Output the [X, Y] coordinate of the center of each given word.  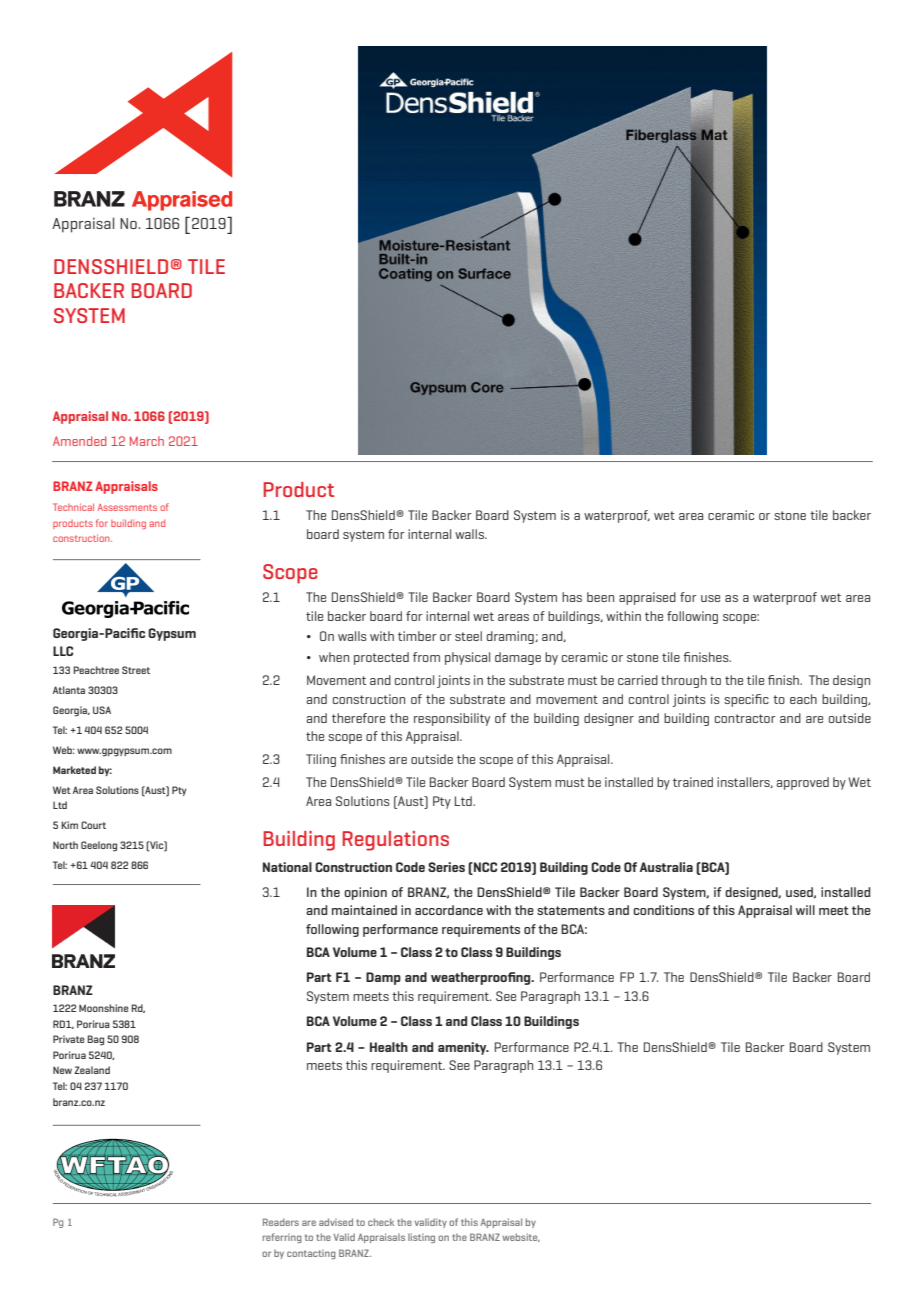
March [147, 441]
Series [446, 867]
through [684, 681]
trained [693, 782]
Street [136, 670]
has [572, 597]
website [521, 1237]
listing [421, 1238]
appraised [647, 598]
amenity [463, 1048]
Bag [95, 1040]
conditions [663, 910]
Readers [281, 1222]
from [426, 657]
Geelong [99, 846]
